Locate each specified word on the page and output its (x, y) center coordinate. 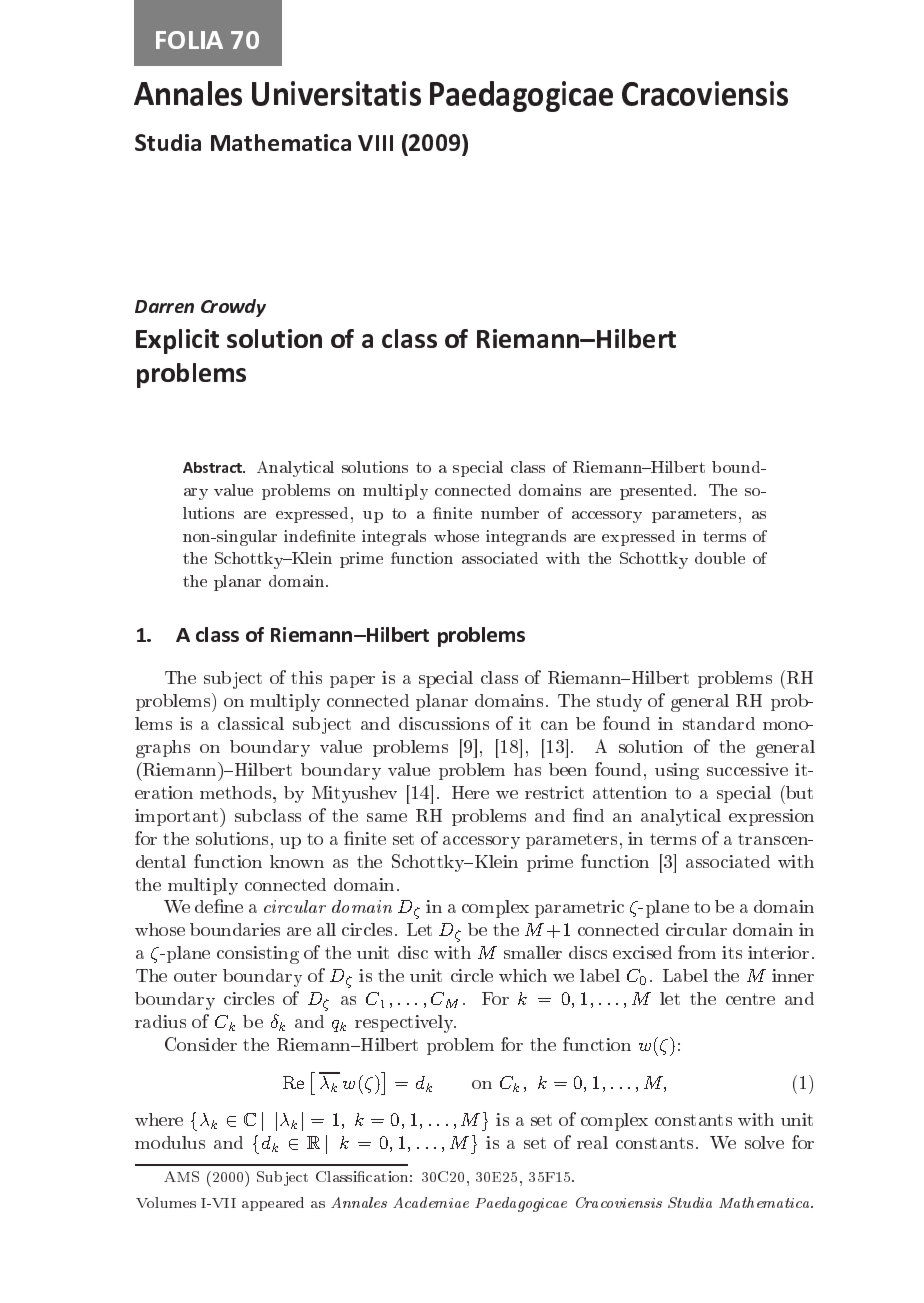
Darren (164, 306)
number (510, 513)
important (178, 817)
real (592, 1142)
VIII (375, 143)
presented (657, 492)
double (720, 558)
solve (764, 1142)
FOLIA (189, 40)
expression (771, 817)
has (527, 769)
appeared (273, 1204)
